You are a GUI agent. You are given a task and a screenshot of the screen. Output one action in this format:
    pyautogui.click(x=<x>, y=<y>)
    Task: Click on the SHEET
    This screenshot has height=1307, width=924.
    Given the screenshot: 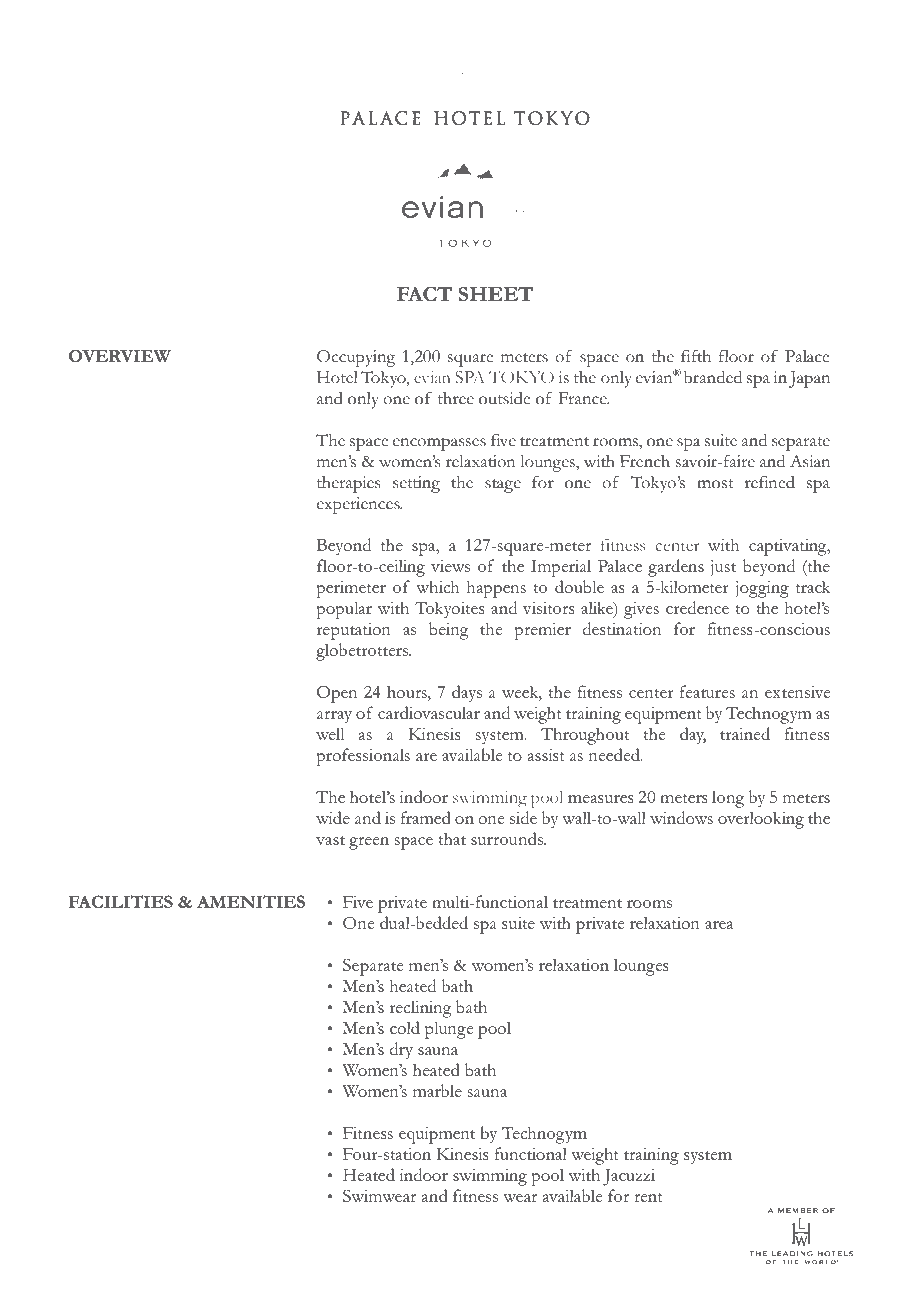 What is the action you would take?
    pyautogui.click(x=496, y=293)
